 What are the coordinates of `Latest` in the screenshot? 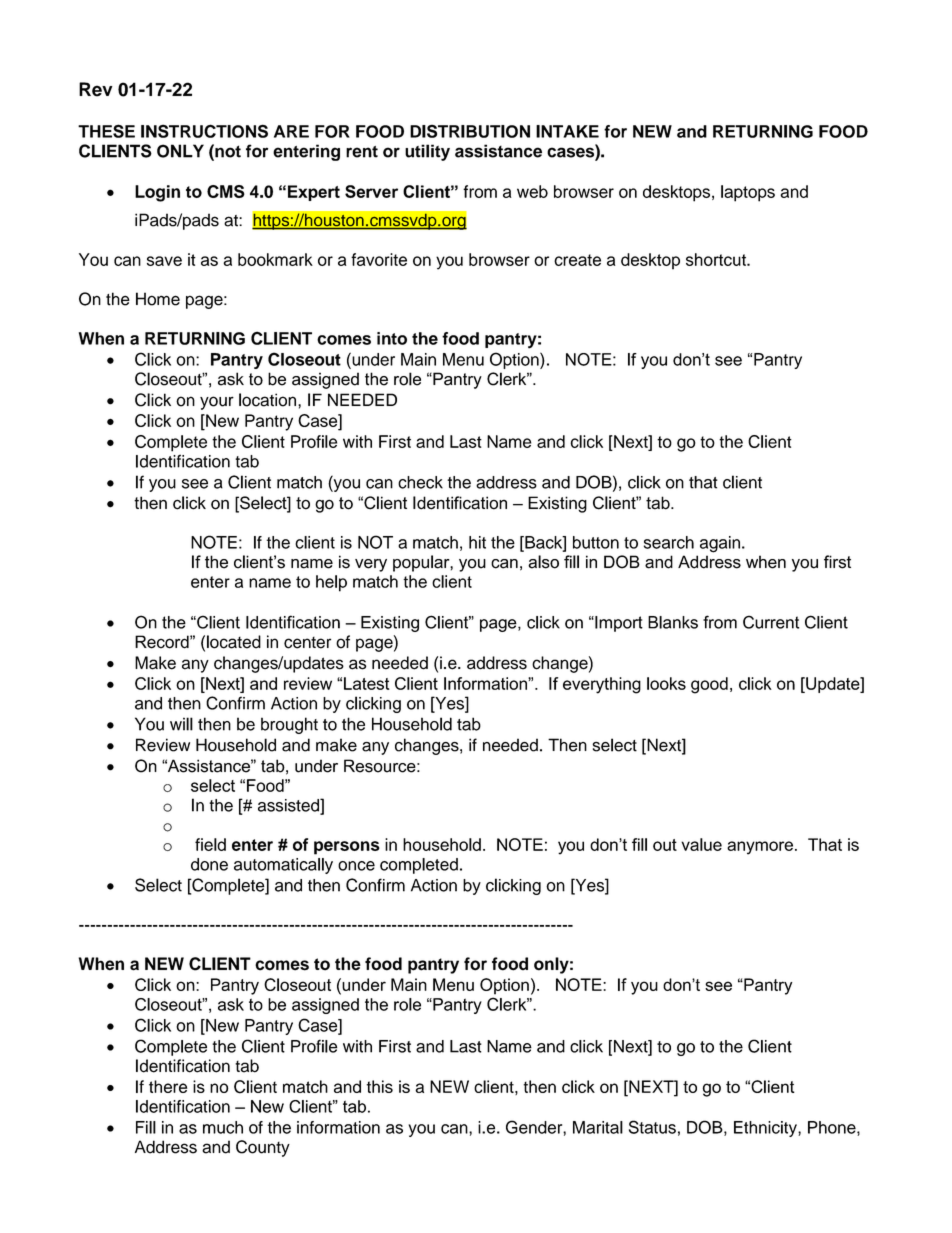 It's located at (367, 683).
